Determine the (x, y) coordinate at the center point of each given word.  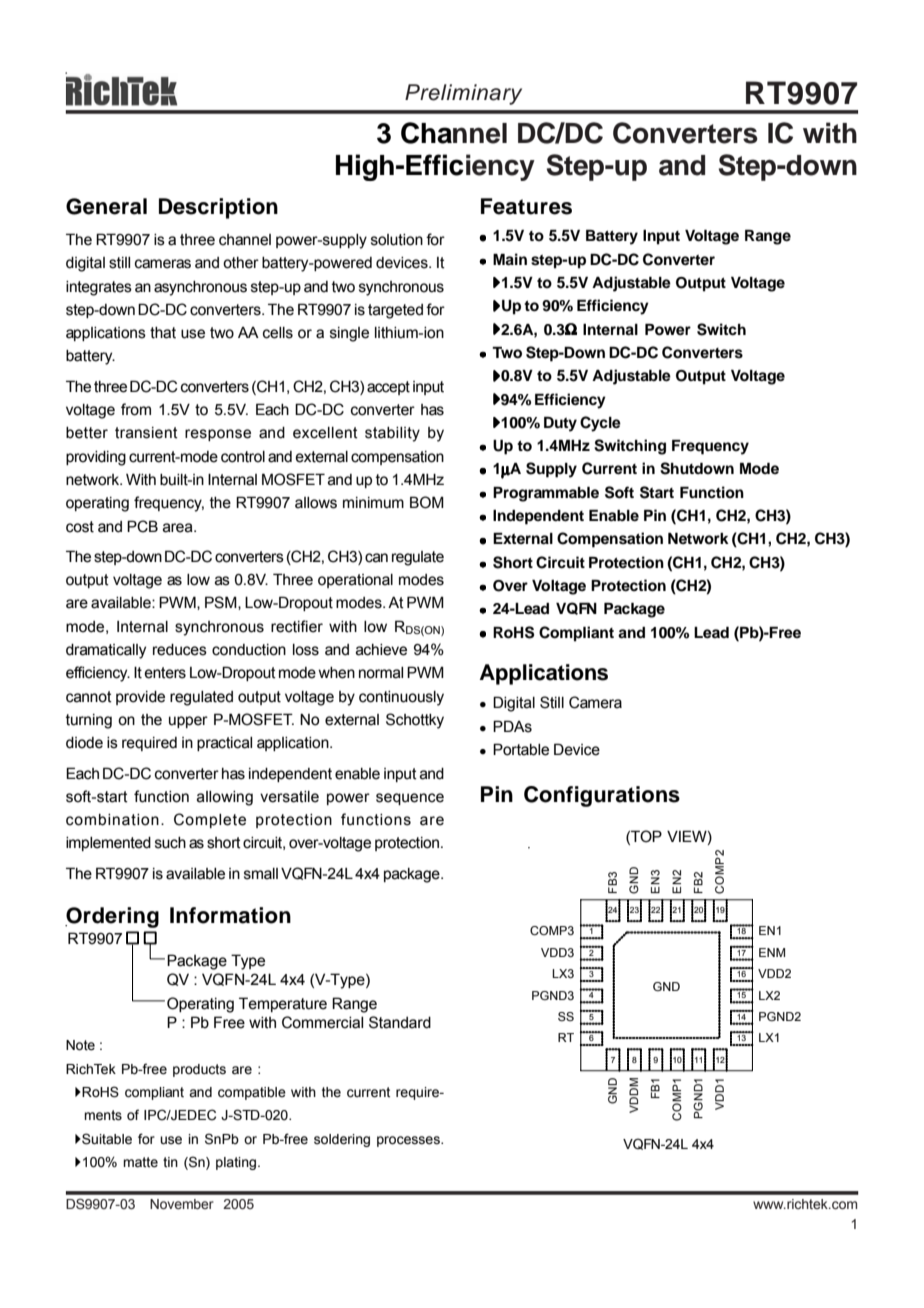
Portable (521, 749)
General (106, 206)
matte (140, 1162)
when (336, 673)
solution (397, 240)
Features (526, 206)
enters (165, 673)
